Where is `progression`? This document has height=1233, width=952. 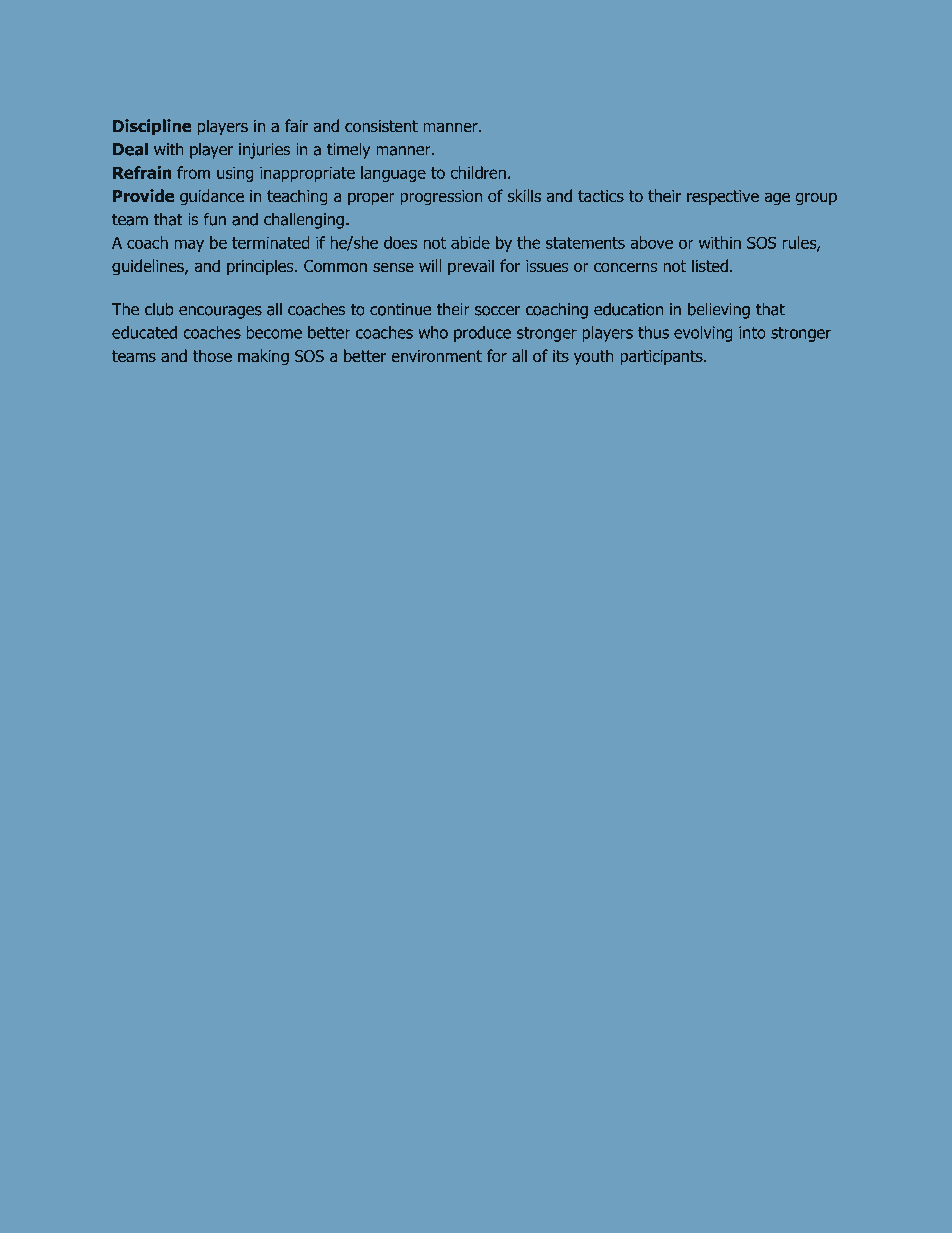 progression is located at coordinates (441, 198).
